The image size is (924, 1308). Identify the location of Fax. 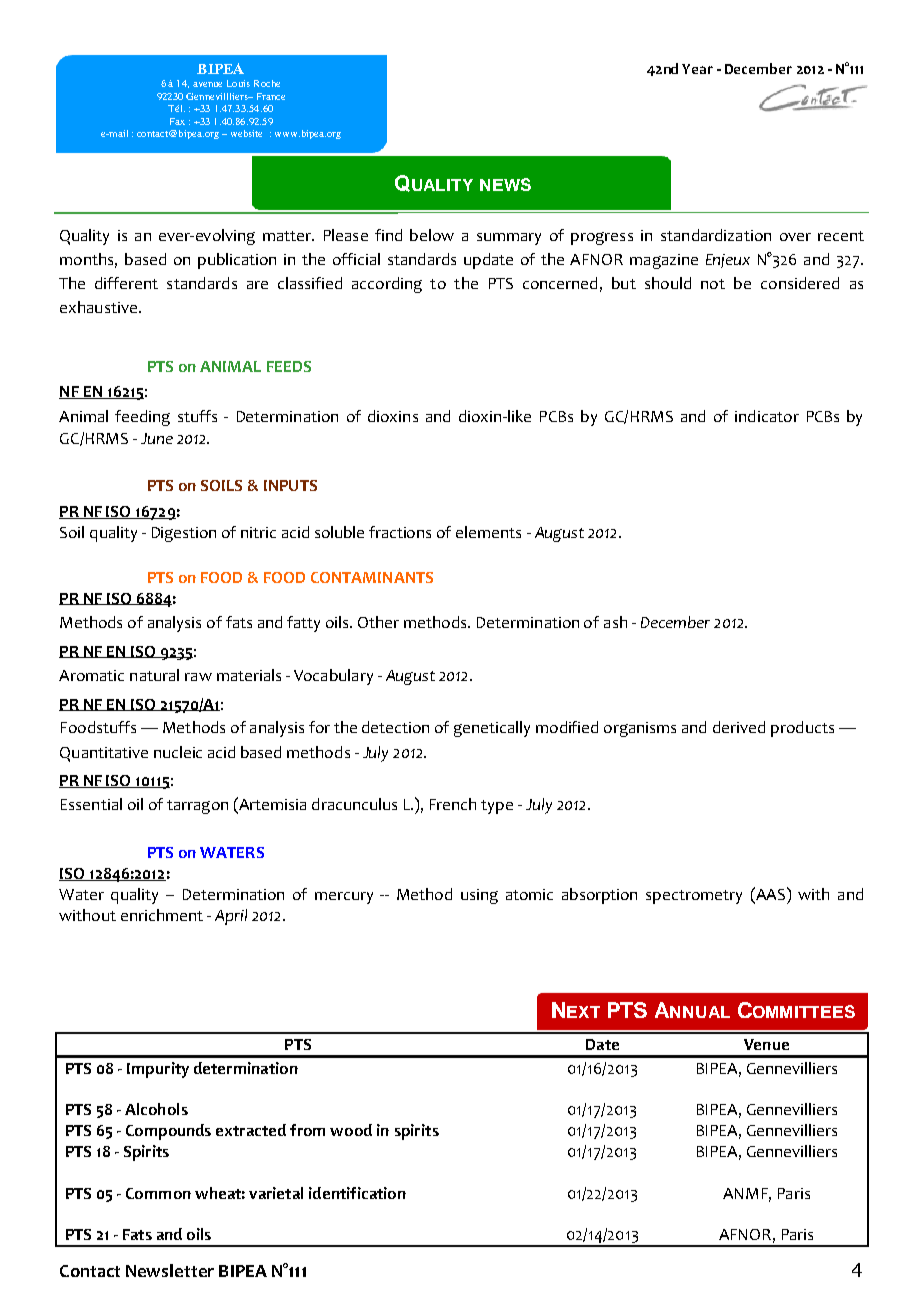
(177, 121).
